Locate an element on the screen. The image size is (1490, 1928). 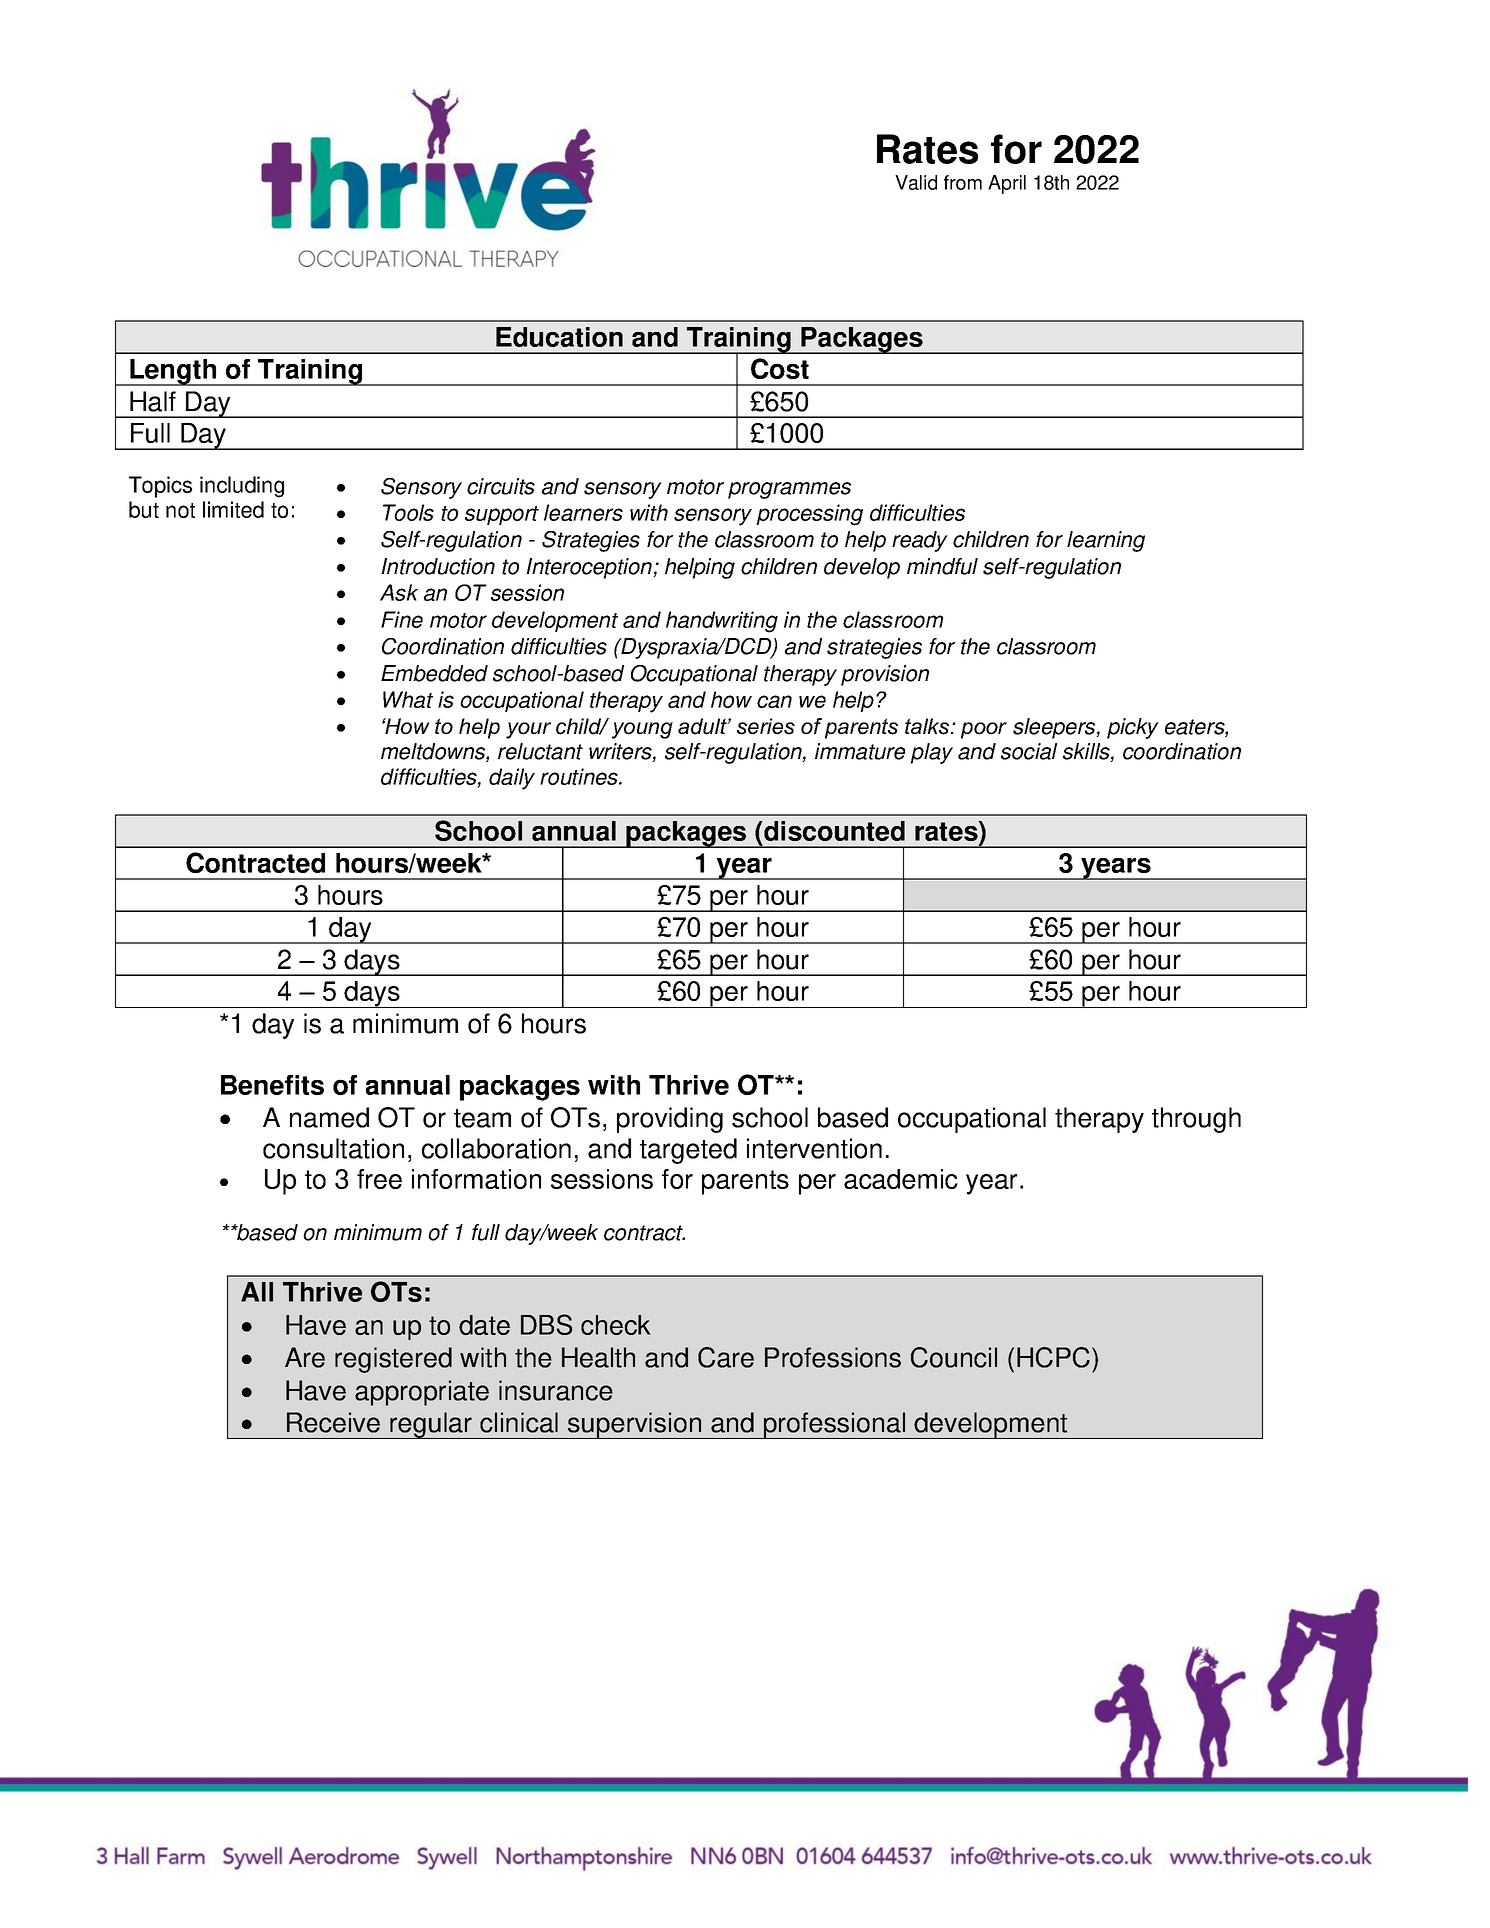
Education is located at coordinates (559, 337).
